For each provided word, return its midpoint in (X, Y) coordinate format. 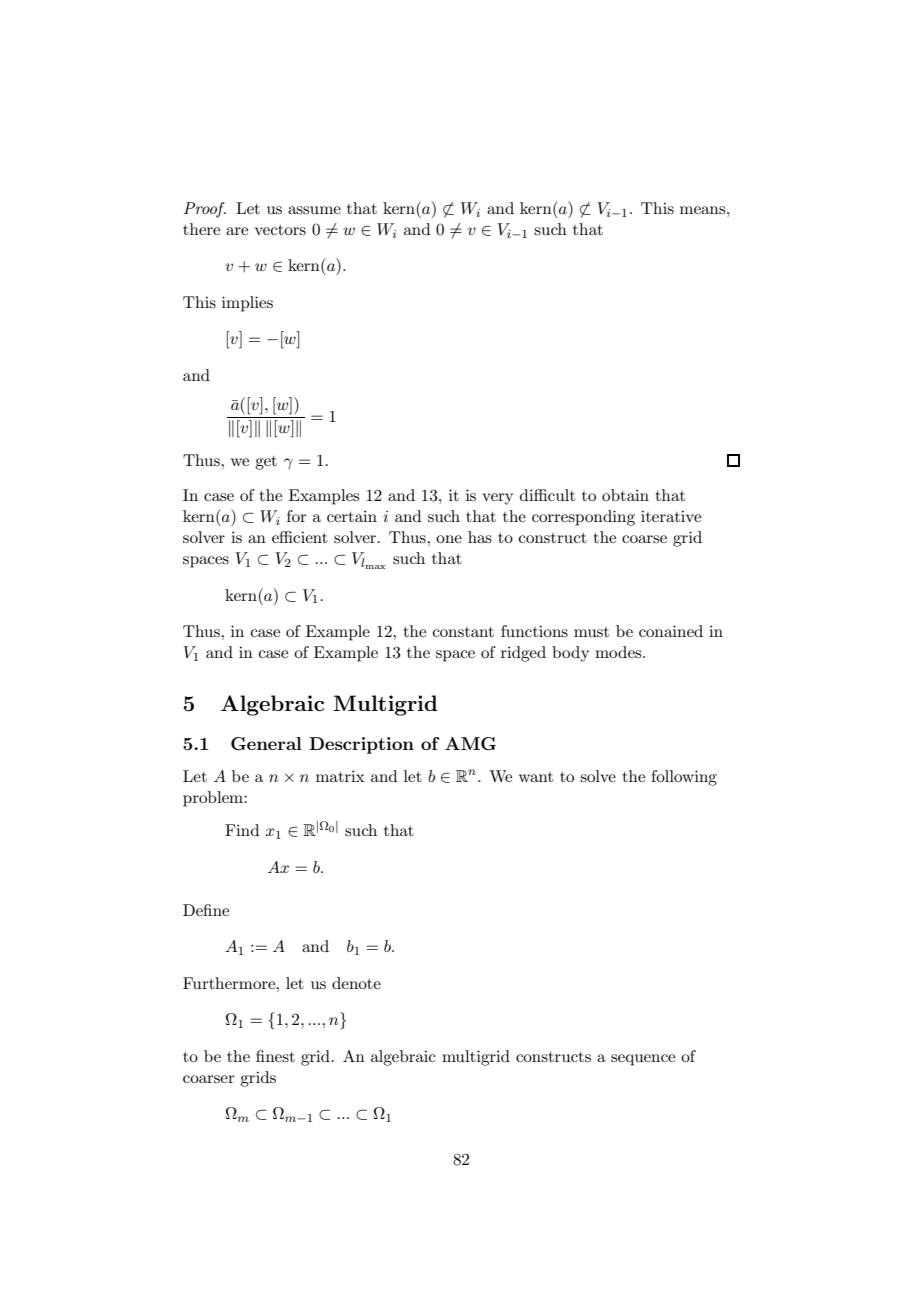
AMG (470, 744)
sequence (643, 1060)
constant (463, 632)
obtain (625, 495)
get (266, 463)
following (684, 778)
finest (275, 1056)
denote (356, 983)
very (497, 499)
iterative (671, 516)
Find (242, 830)
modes (619, 652)
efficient (300, 537)
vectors (280, 230)
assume (314, 210)
